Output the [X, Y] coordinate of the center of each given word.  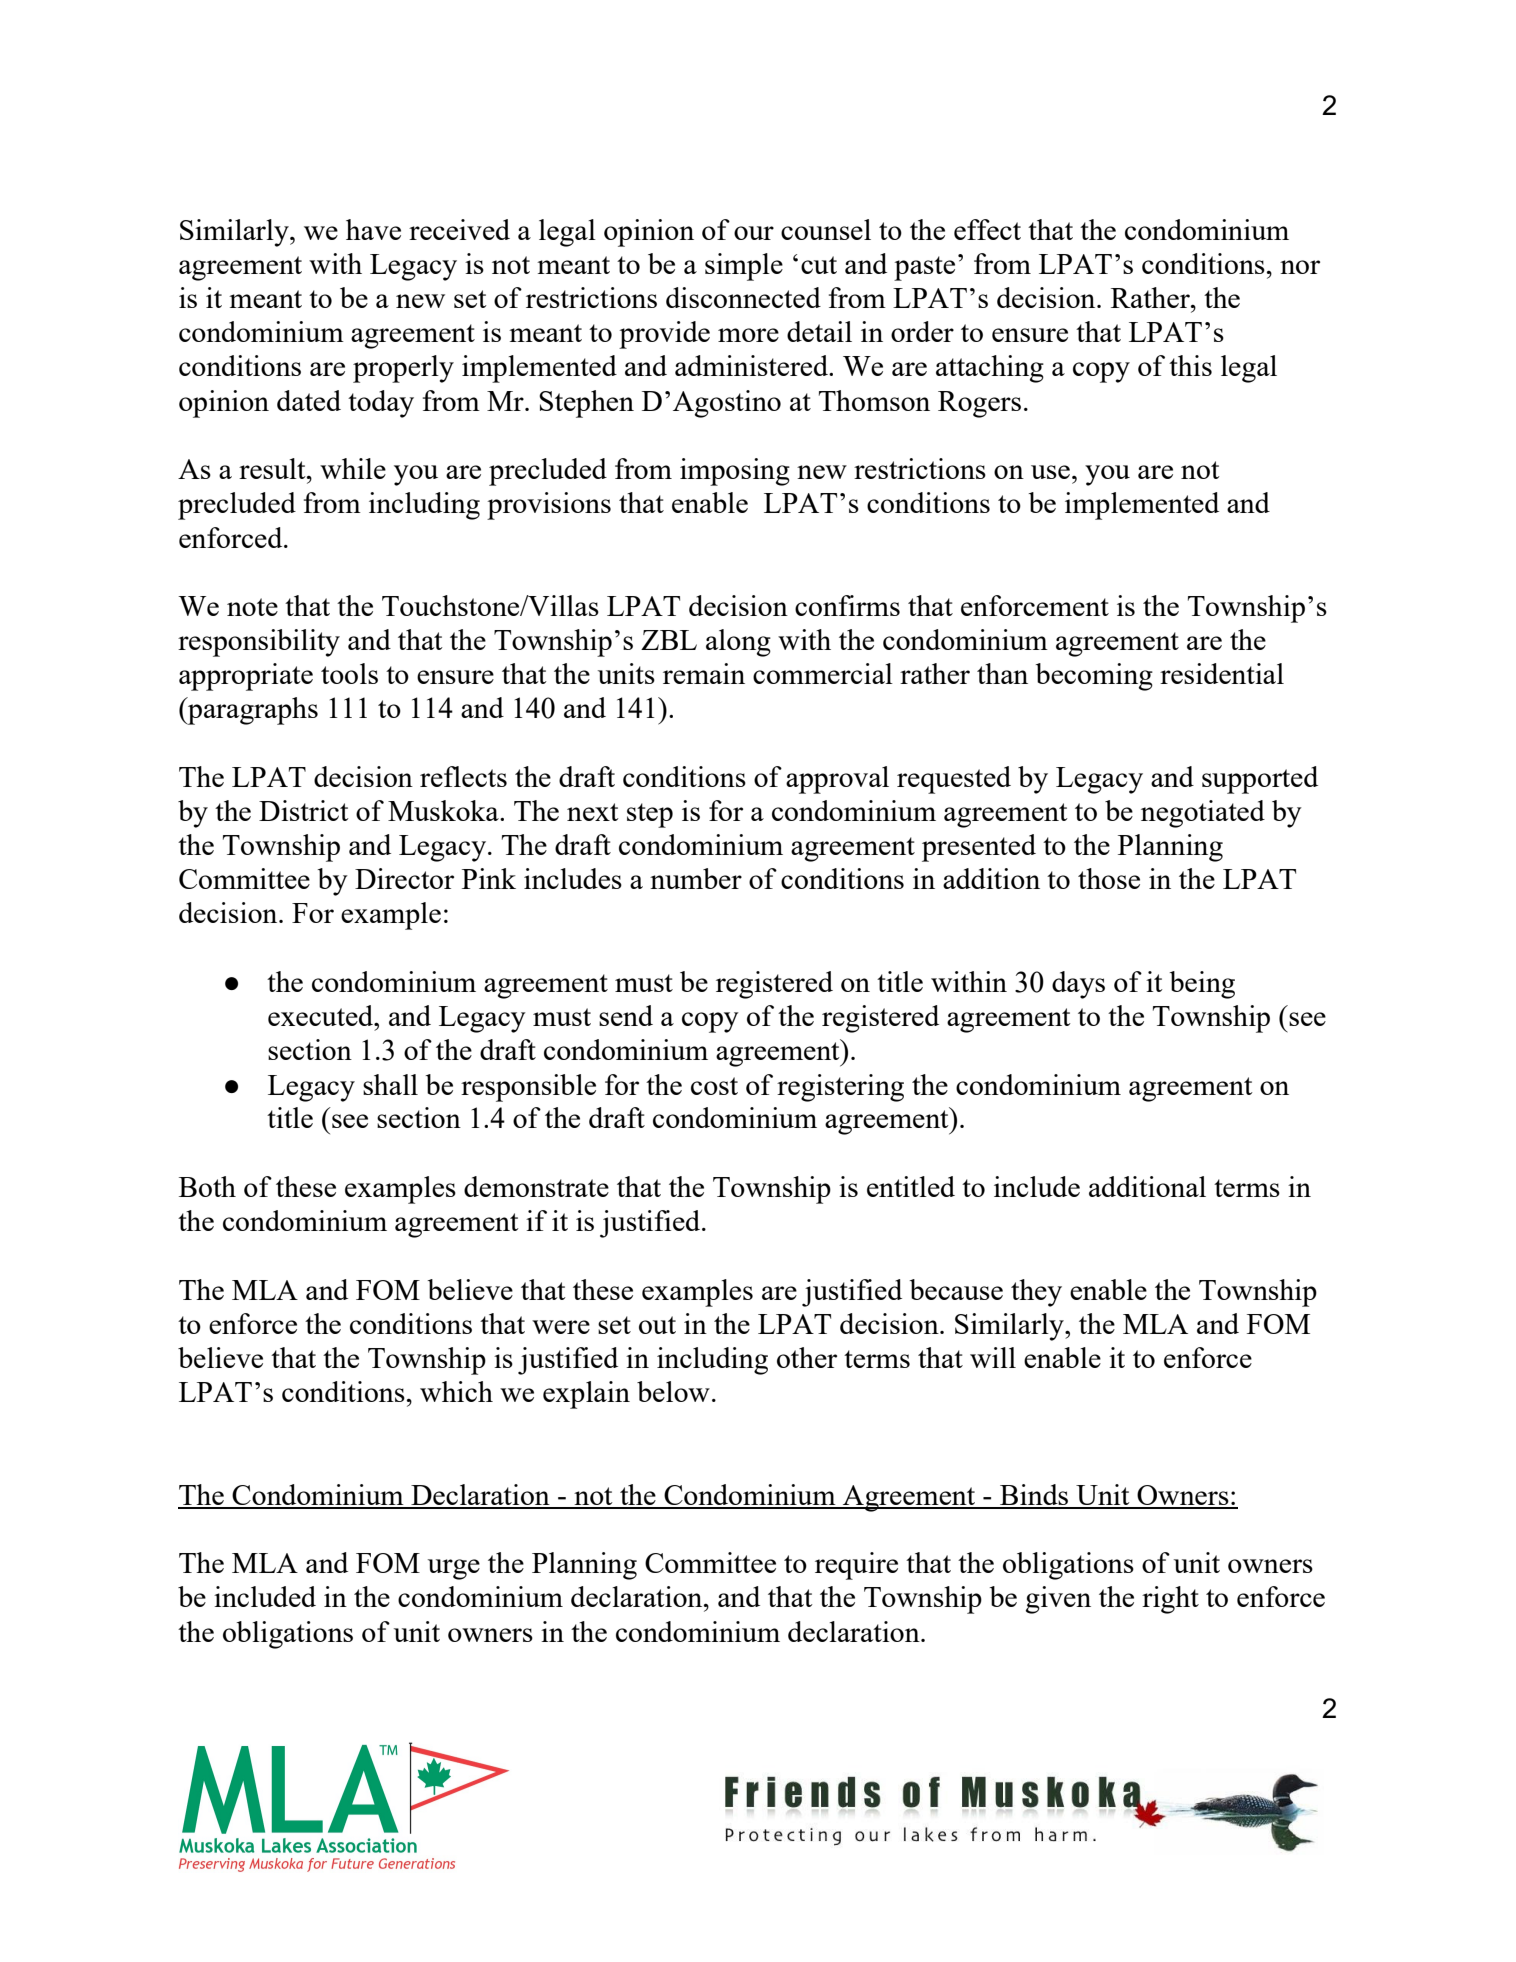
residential [1222, 673]
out [657, 1325]
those [1109, 878]
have [373, 229]
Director [404, 878]
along [738, 643]
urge [454, 1569]
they [1036, 1293]
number [696, 878]
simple [744, 267]
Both [207, 1186]
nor [1300, 267]
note [252, 607]
